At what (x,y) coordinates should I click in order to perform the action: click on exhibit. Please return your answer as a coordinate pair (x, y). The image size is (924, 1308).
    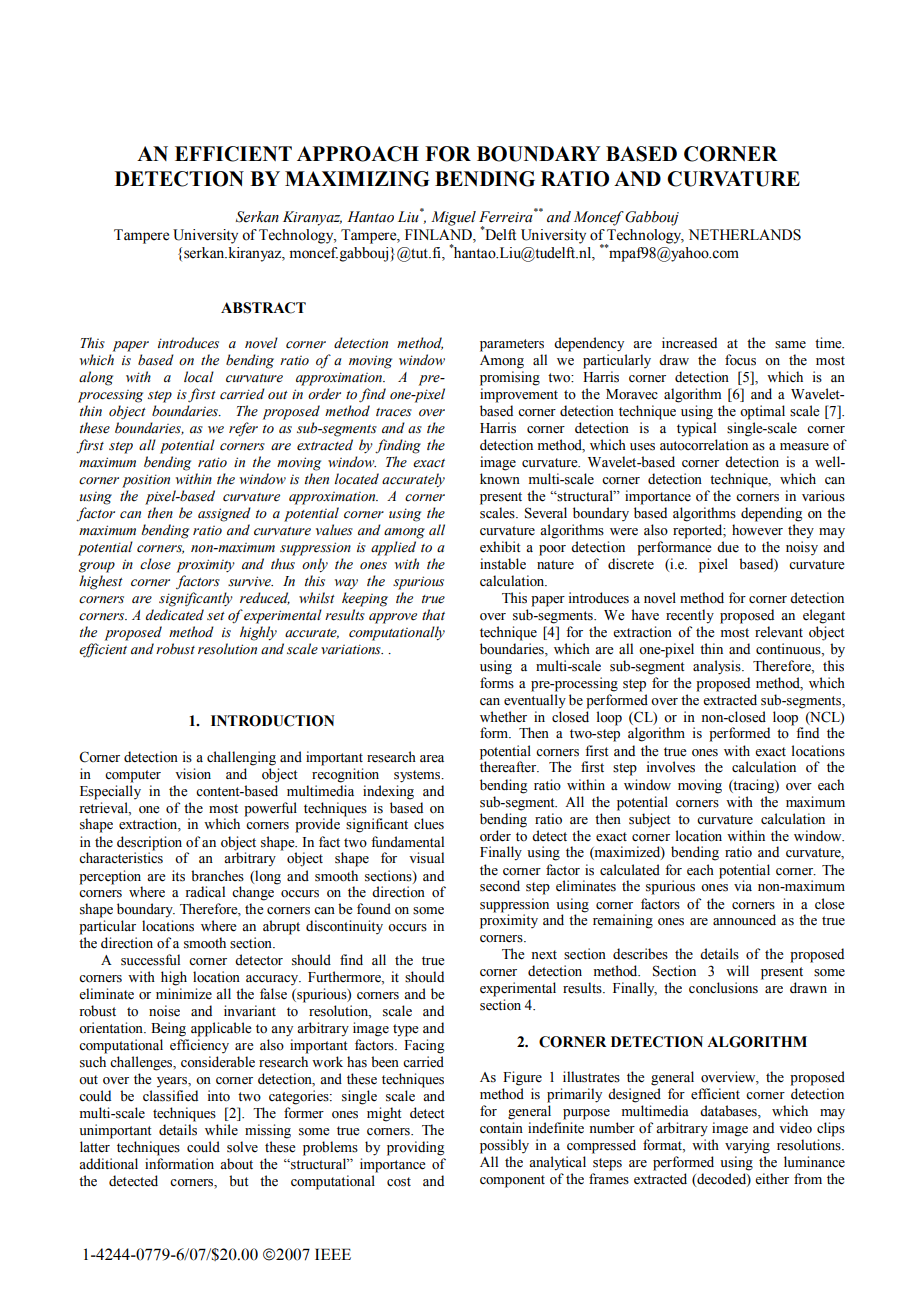
    Looking at the image, I should click on (500, 547).
